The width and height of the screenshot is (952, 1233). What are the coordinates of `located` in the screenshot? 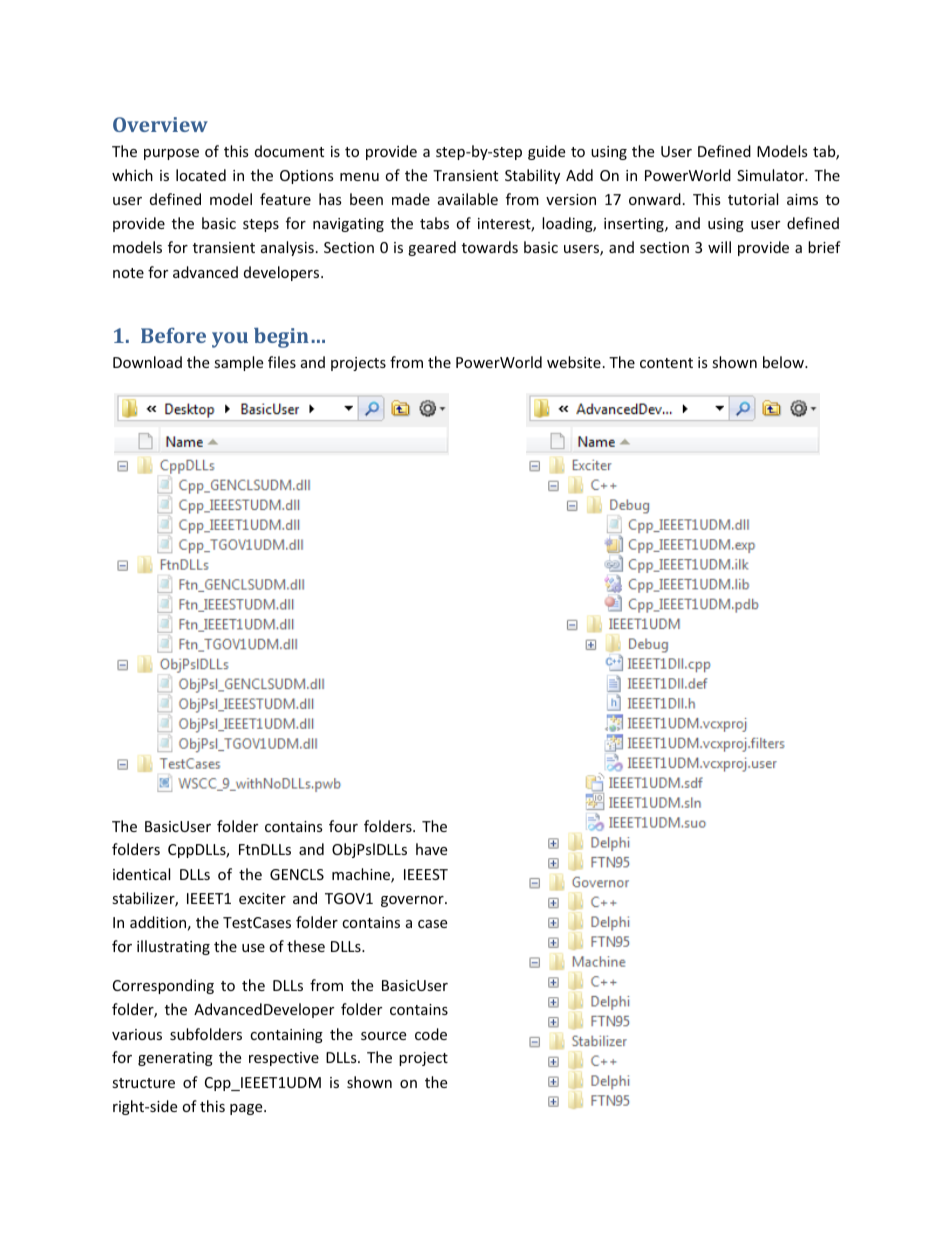 It's located at (201, 175).
